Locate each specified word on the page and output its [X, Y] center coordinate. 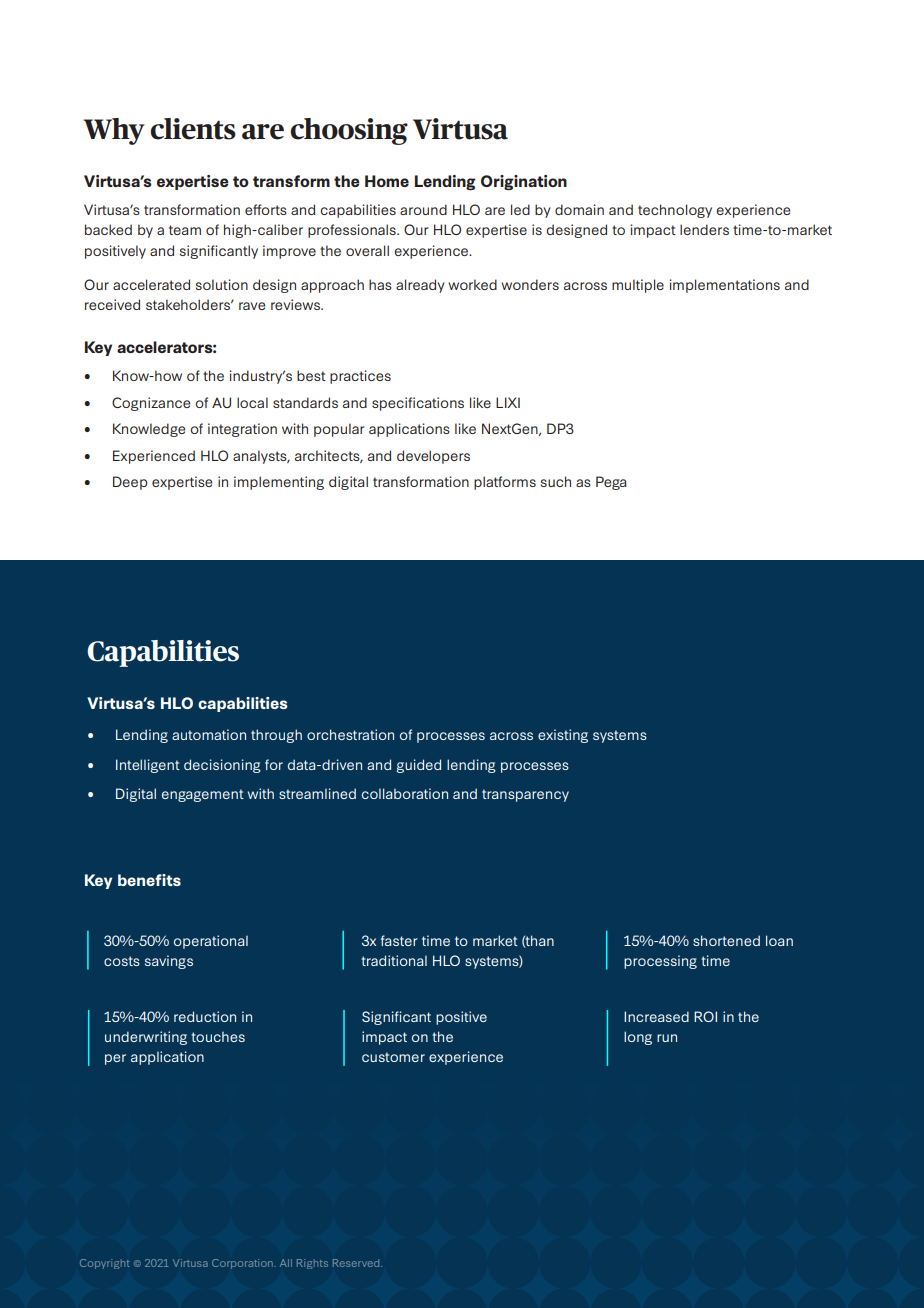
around [423, 209]
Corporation [243, 1264]
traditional [394, 960]
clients [193, 129]
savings [169, 962]
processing [660, 962]
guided [419, 766]
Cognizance [151, 404]
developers [433, 457]
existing [563, 736]
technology [675, 211]
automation [209, 734]
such [556, 481]
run [667, 1038]
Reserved [357, 1263]
